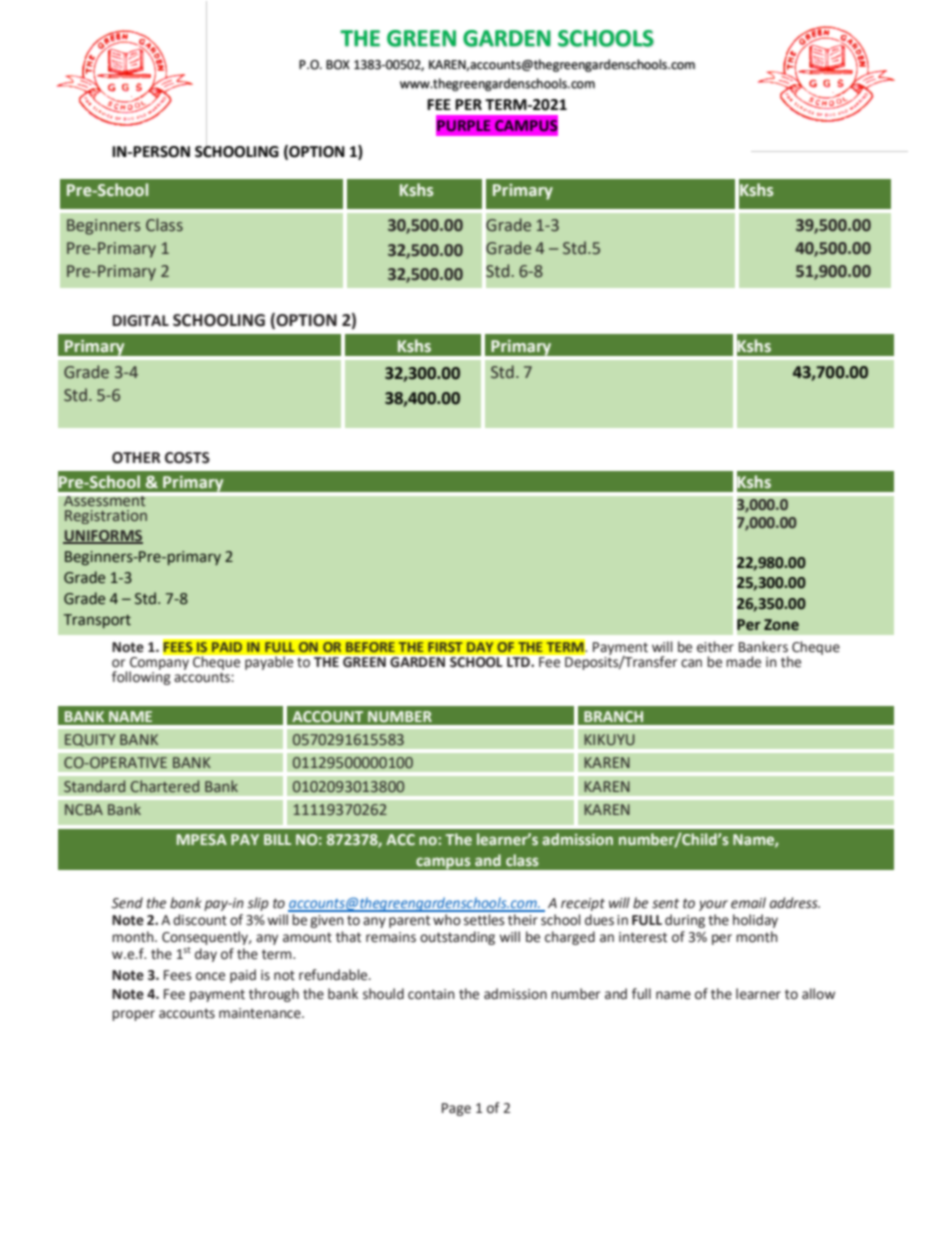  Describe the element at coordinates (781, 625) in the screenshot. I see `Zone` at that location.
